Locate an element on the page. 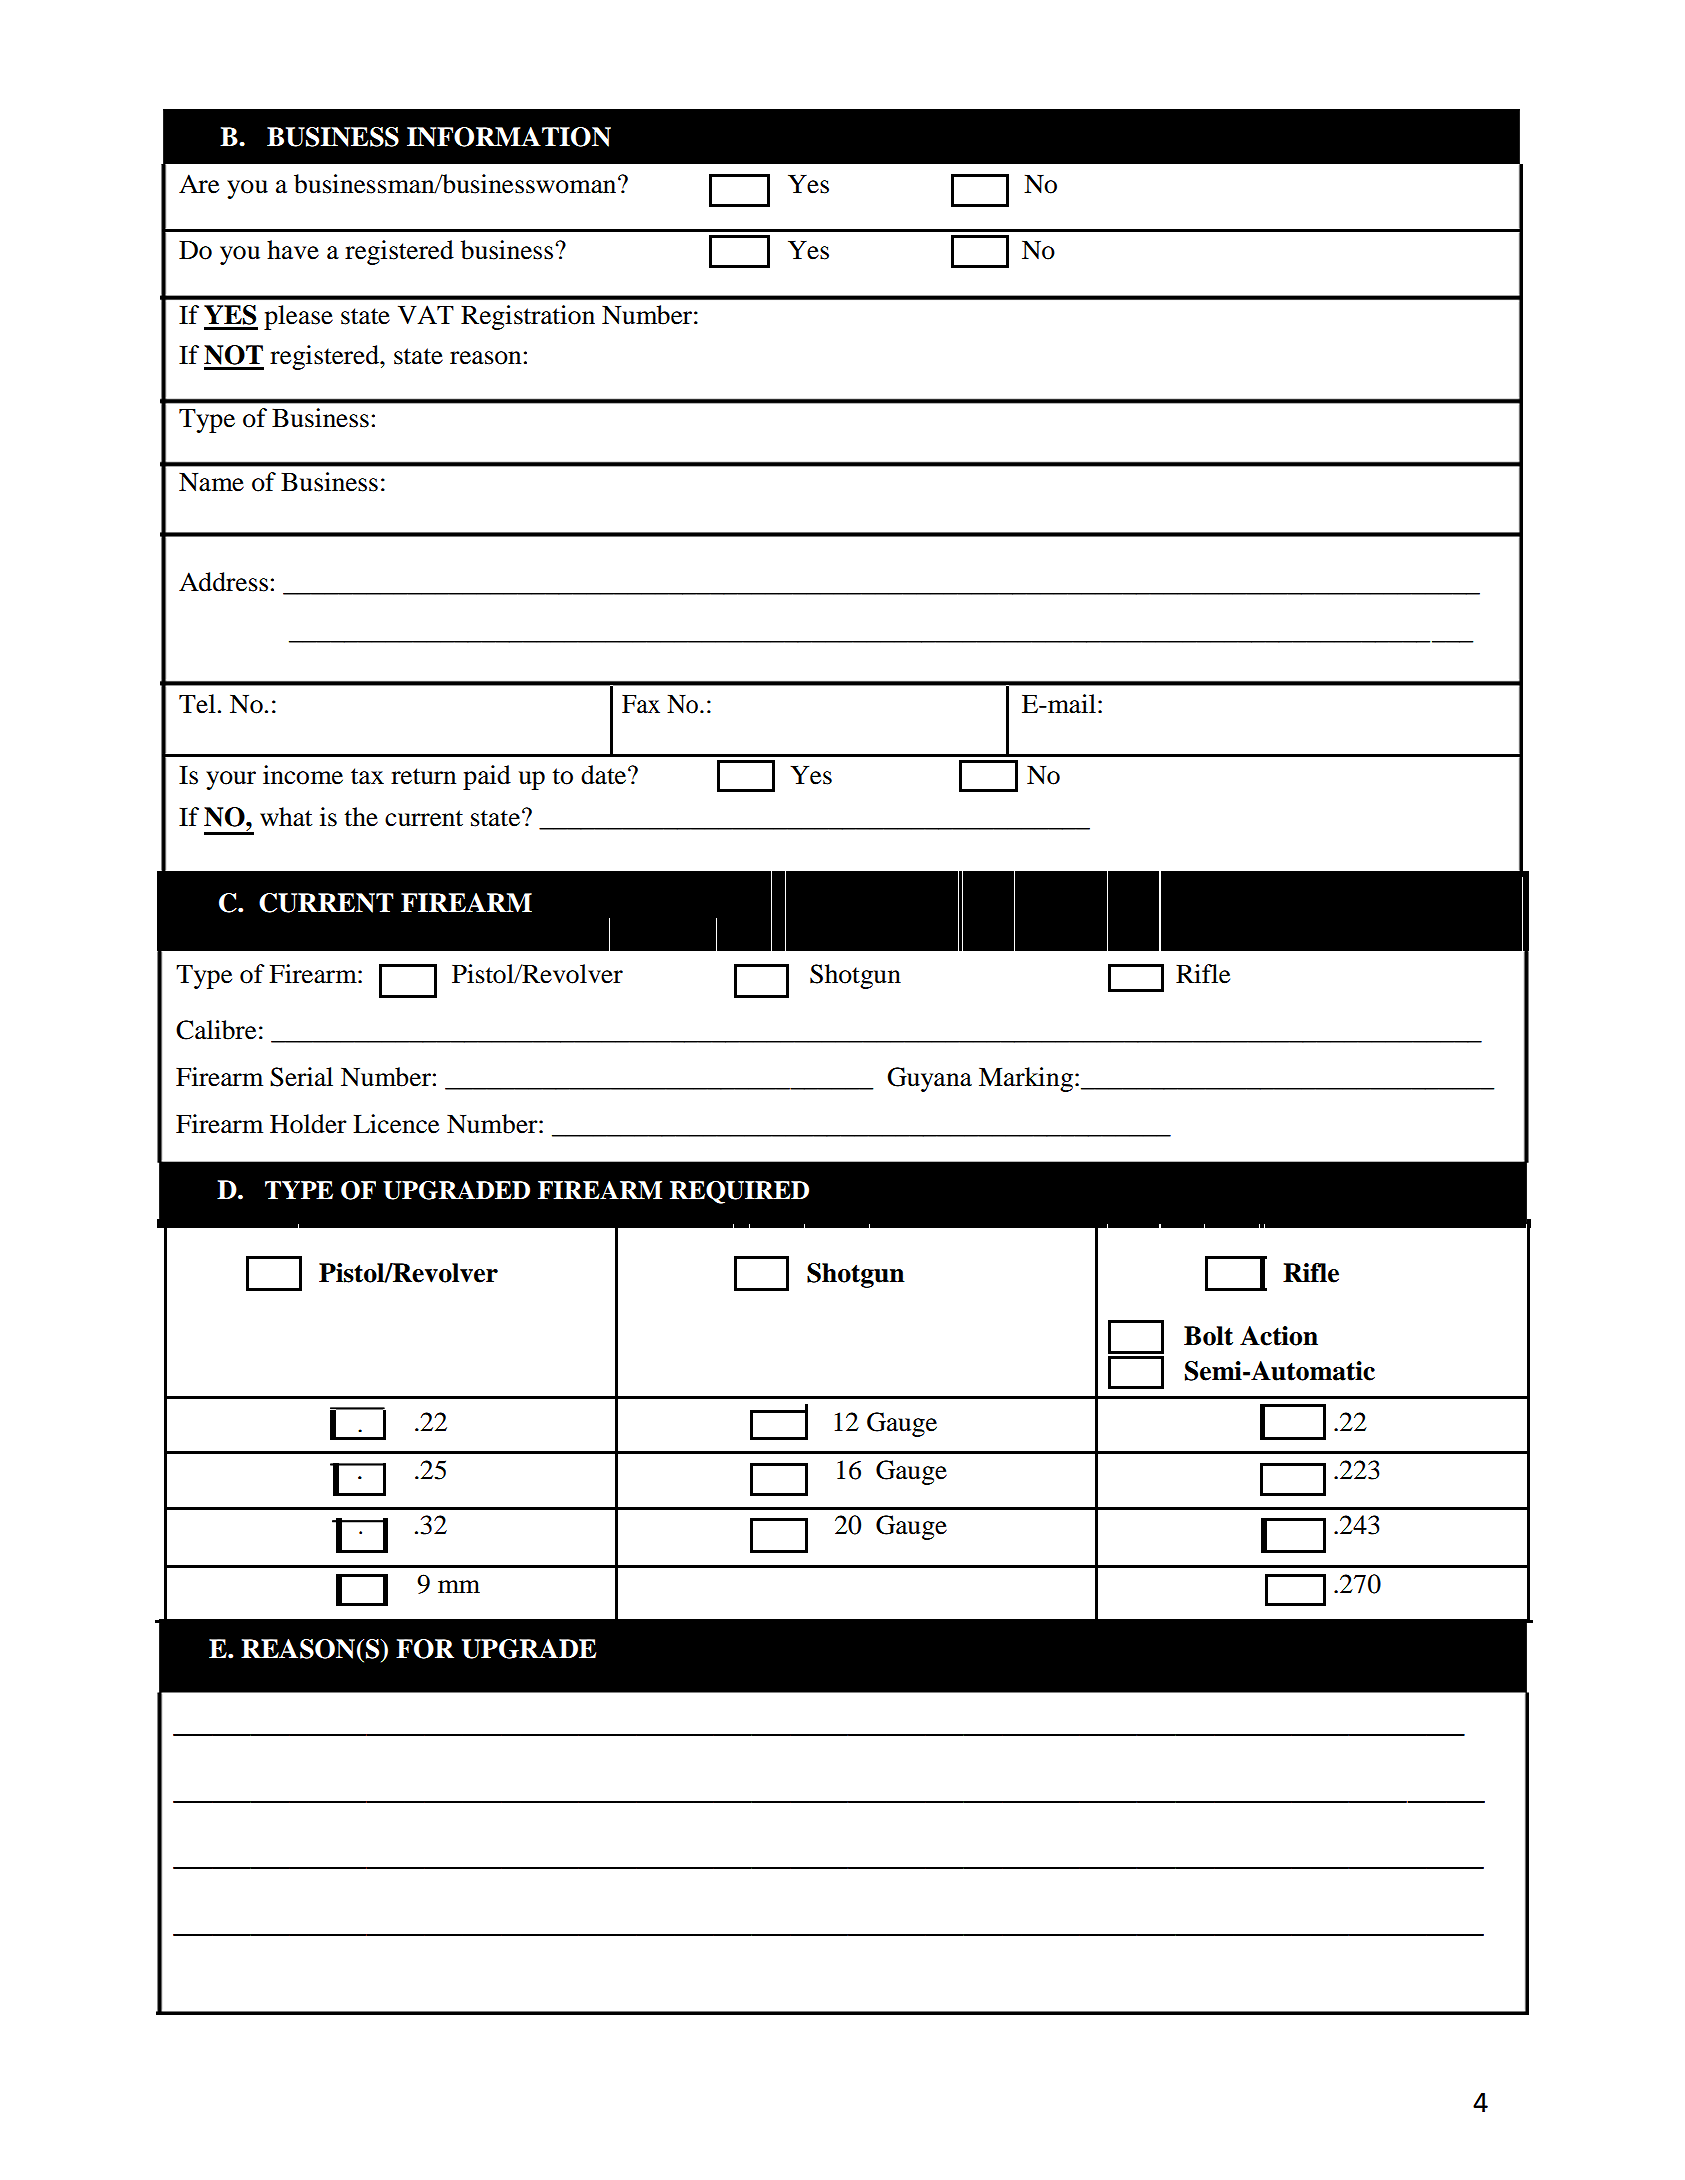 The height and width of the document is (2180, 1685). income is located at coordinates (303, 775).
